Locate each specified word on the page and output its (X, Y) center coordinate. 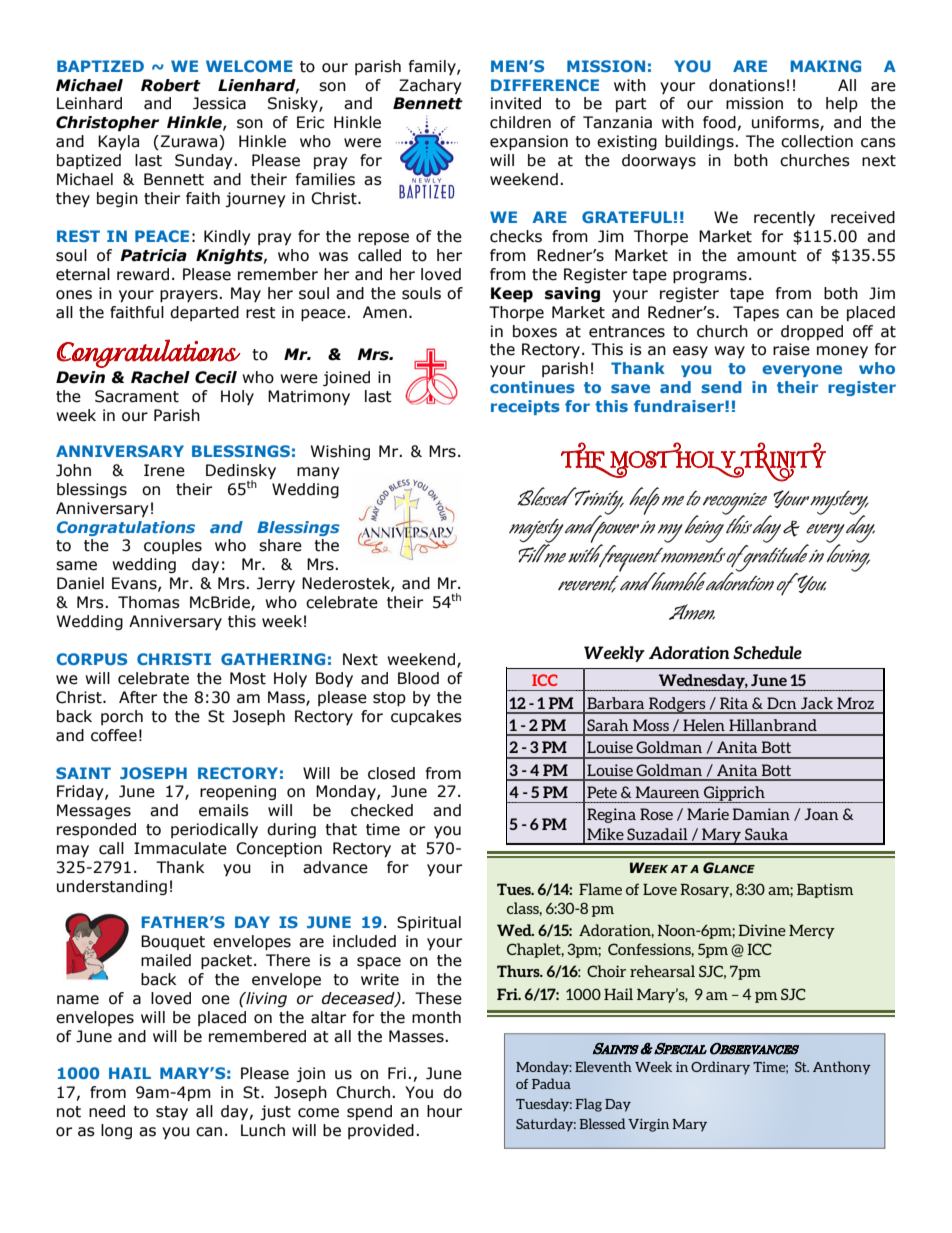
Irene (164, 470)
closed (391, 773)
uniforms (786, 123)
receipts (525, 407)
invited (516, 103)
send (721, 387)
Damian (761, 814)
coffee (114, 735)
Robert (171, 85)
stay (172, 1113)
